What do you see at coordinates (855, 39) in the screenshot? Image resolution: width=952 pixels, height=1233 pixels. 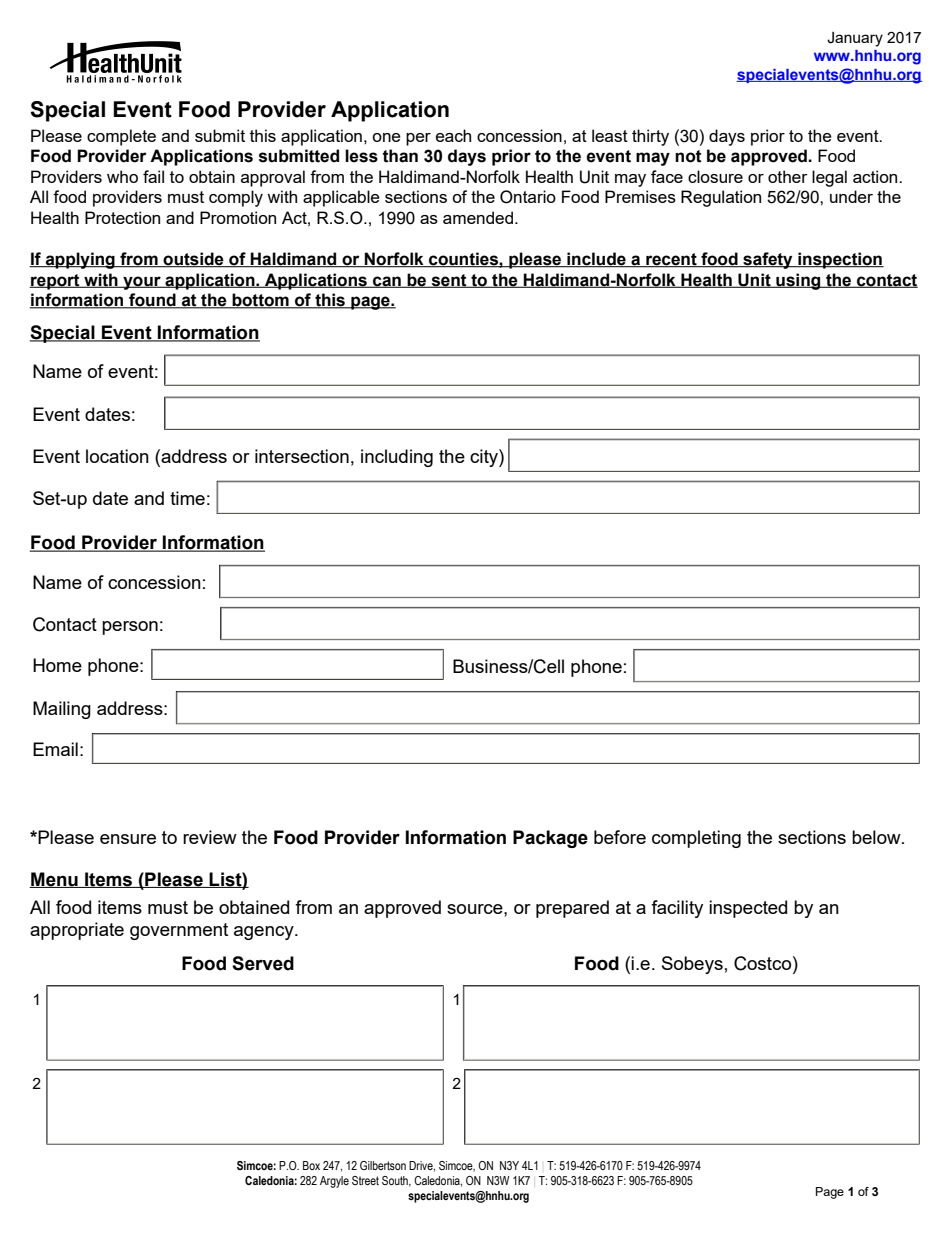 I see `January` at bounding box center [855, 39].
